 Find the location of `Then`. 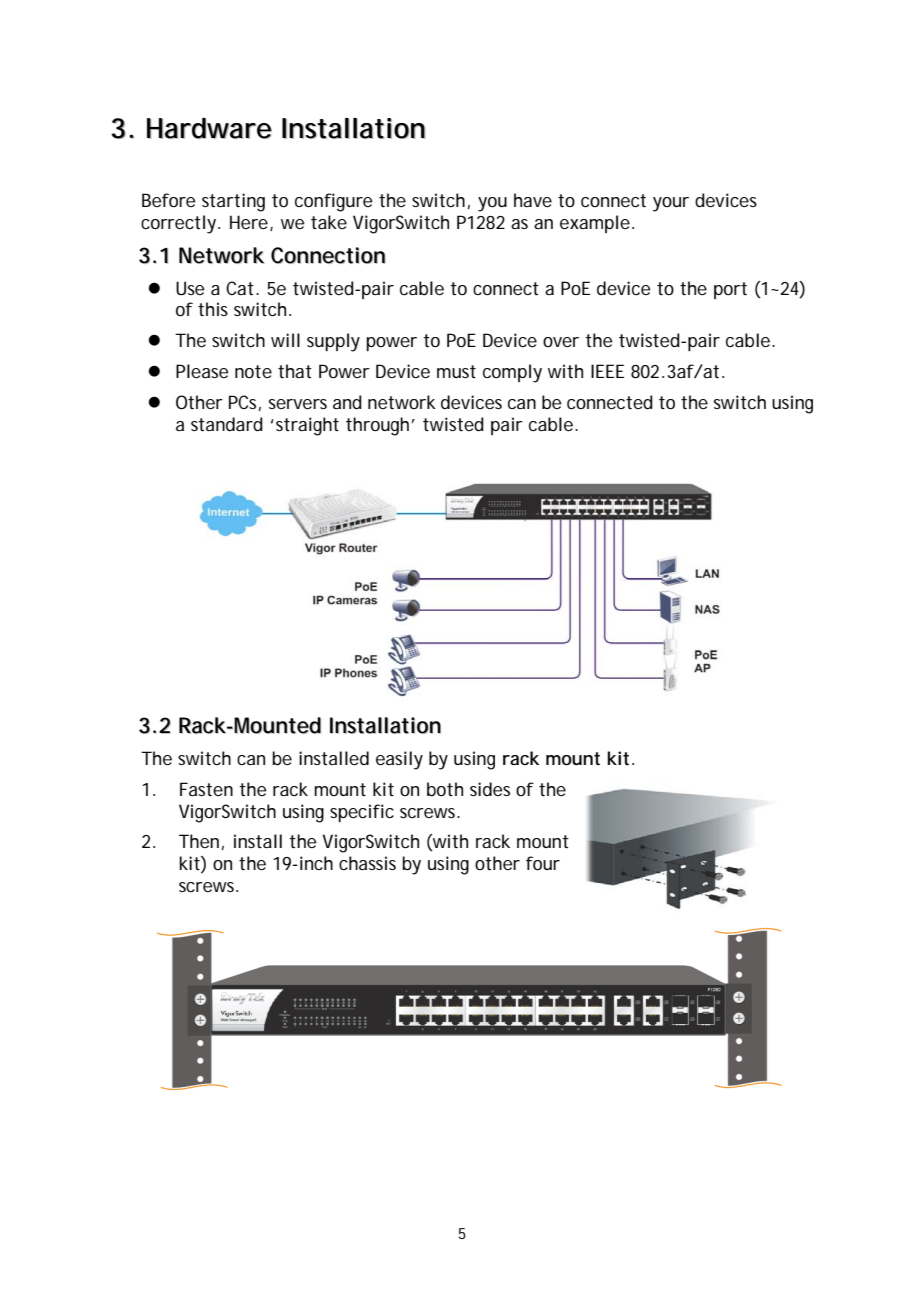

Then is located at coordinates (199, 841).
